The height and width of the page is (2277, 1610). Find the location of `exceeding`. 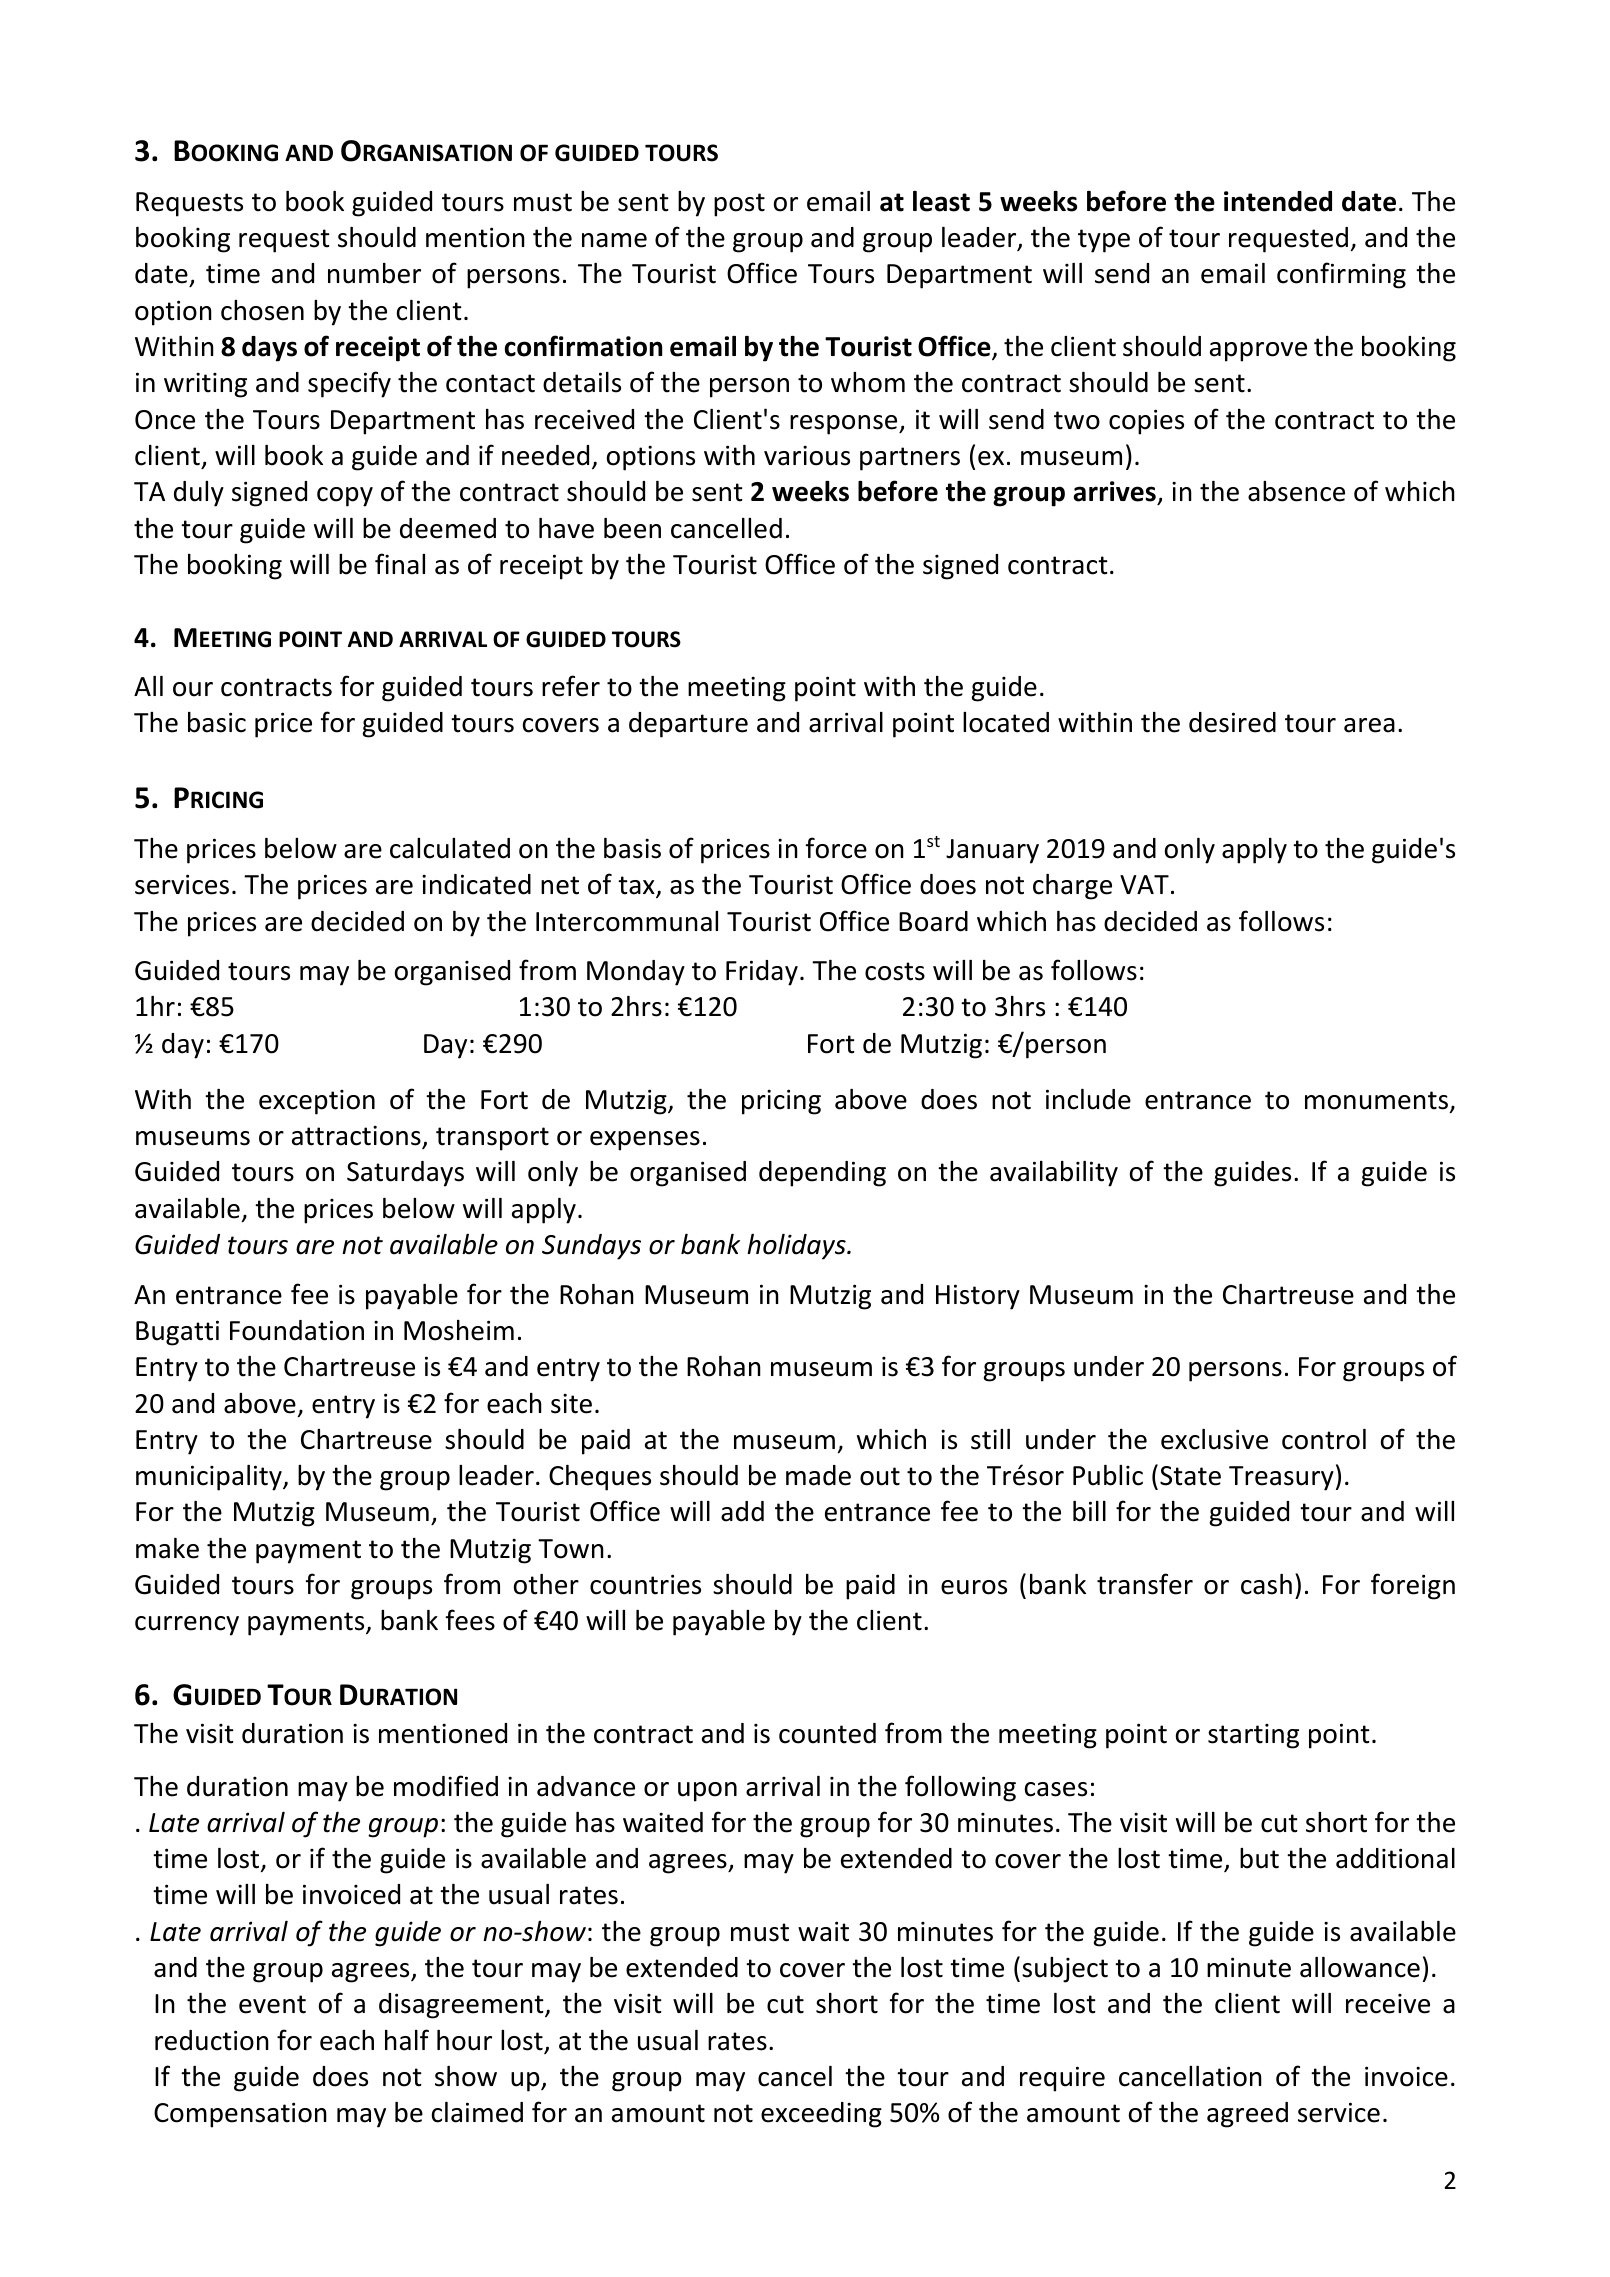

exceeding is located at coordinates (821, 2115).
